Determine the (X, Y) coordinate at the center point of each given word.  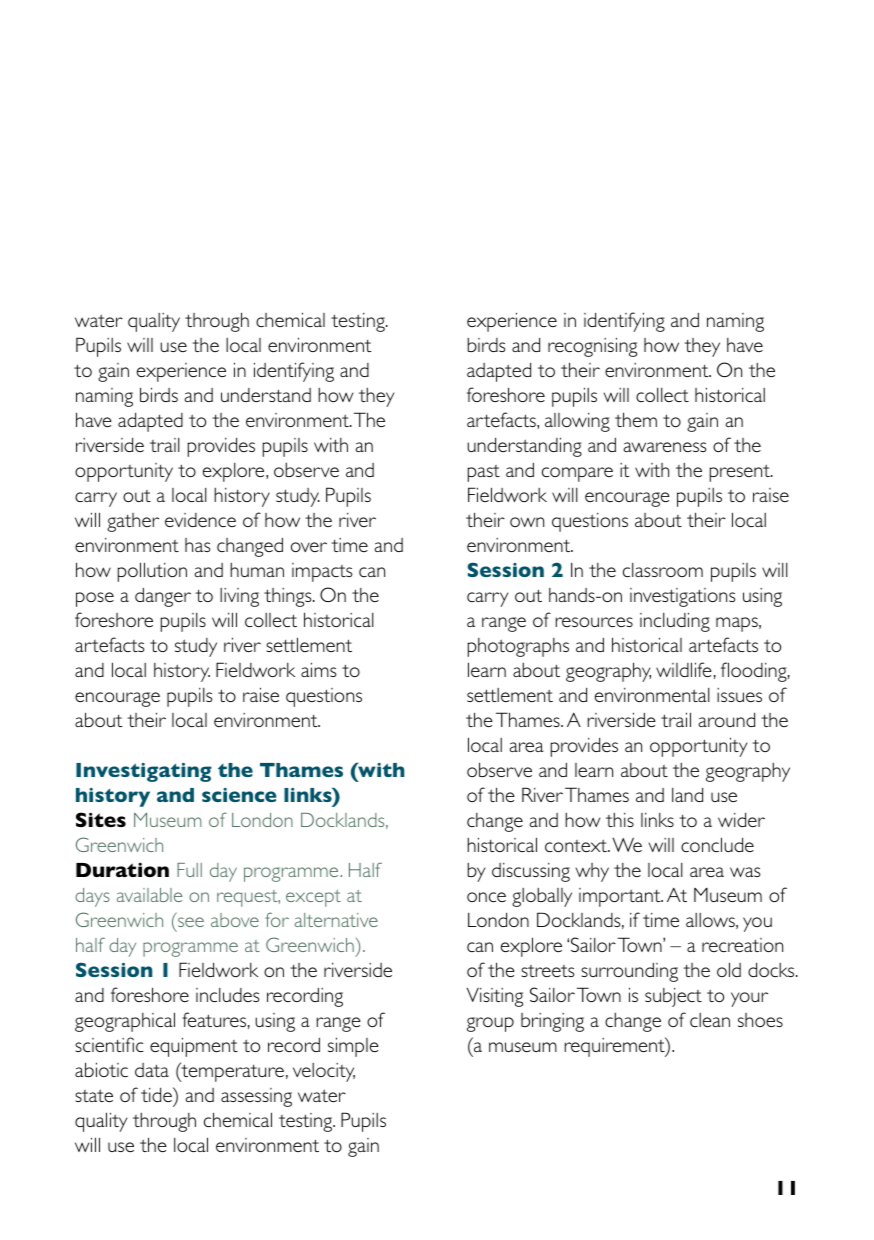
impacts (322, 572)
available (149, 895)
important (621, 897)
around (727, 719)
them (636, 419)
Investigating (144, 772)
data (152, 1070)
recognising (592, 347)
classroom (663, 570)
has (197, 545)
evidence (200, 520)
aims (318, 669)
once (486, 897)
